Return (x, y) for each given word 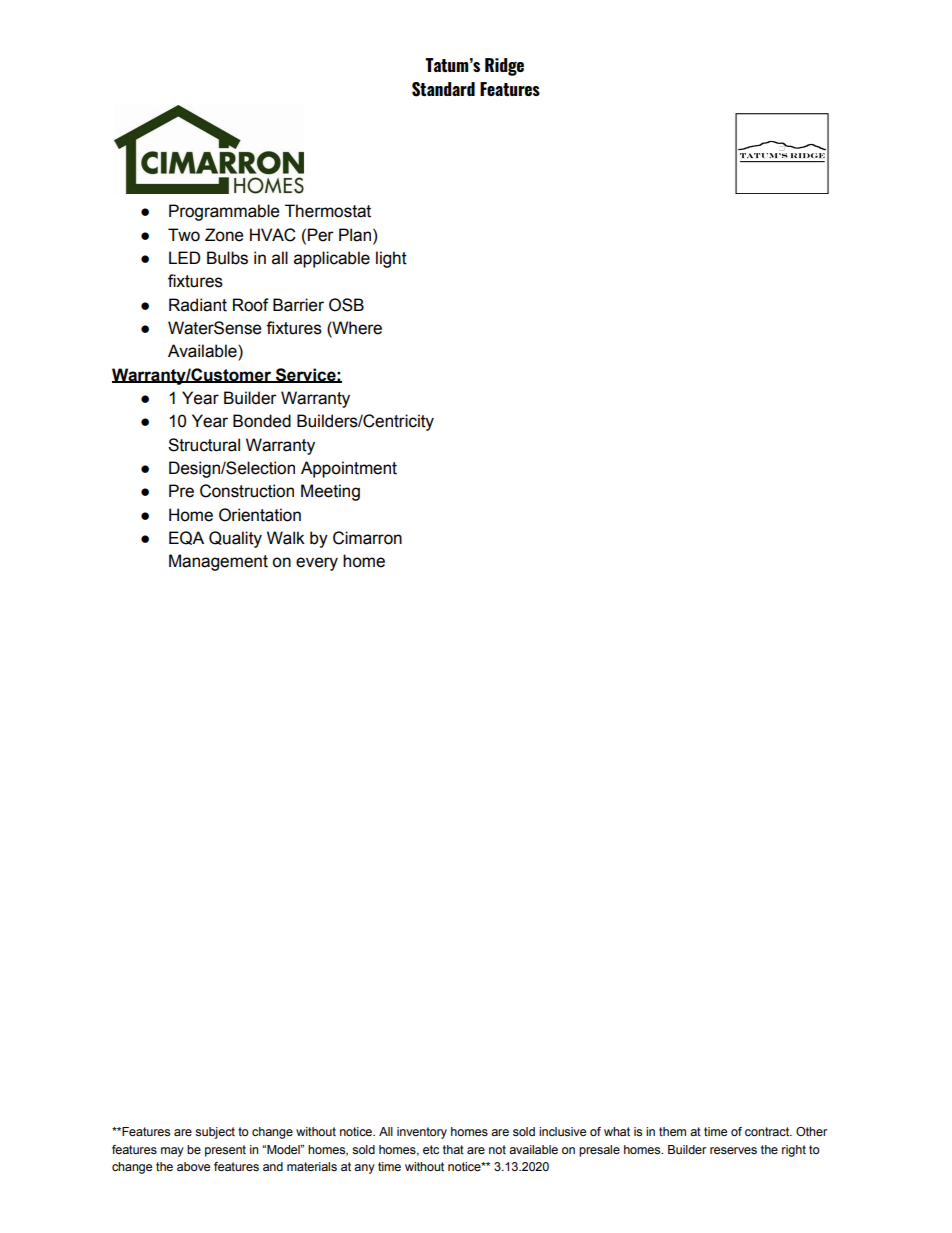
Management (218, 562)
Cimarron (367, 538)
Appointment (349, 469)
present (225, 1151)
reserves (733, 1150)
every (317, 564)
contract (768, 1131)
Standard (443, 89)
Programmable (224, 212)
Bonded (262, 421)
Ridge (504, 67)
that (453, 1149)
